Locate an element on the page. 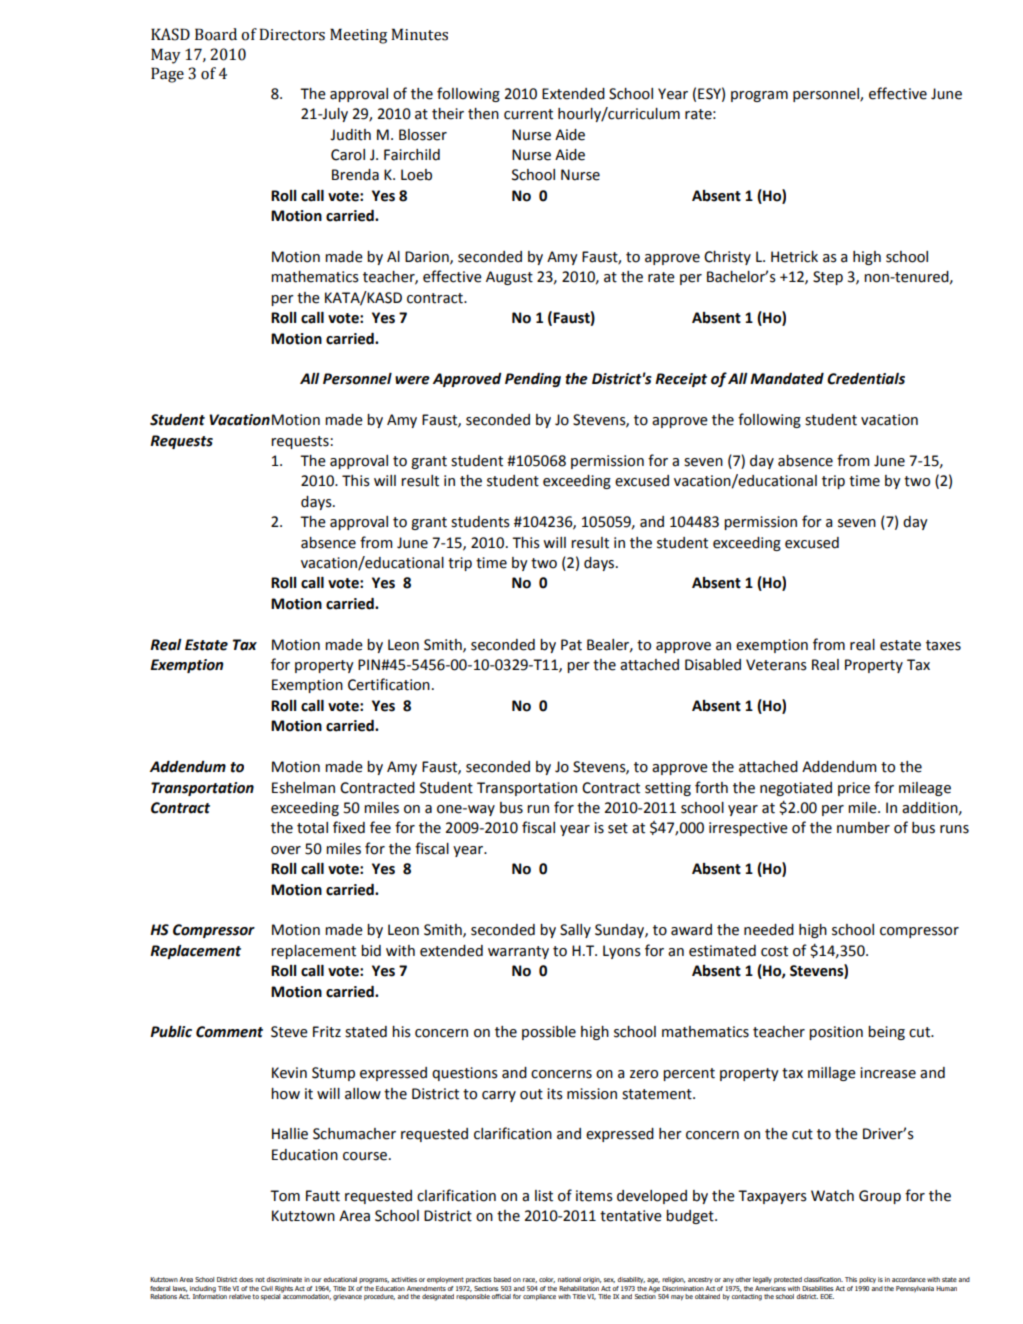 This page has height=1324, width=1023. Directors is located at coordinates (292, 34).
